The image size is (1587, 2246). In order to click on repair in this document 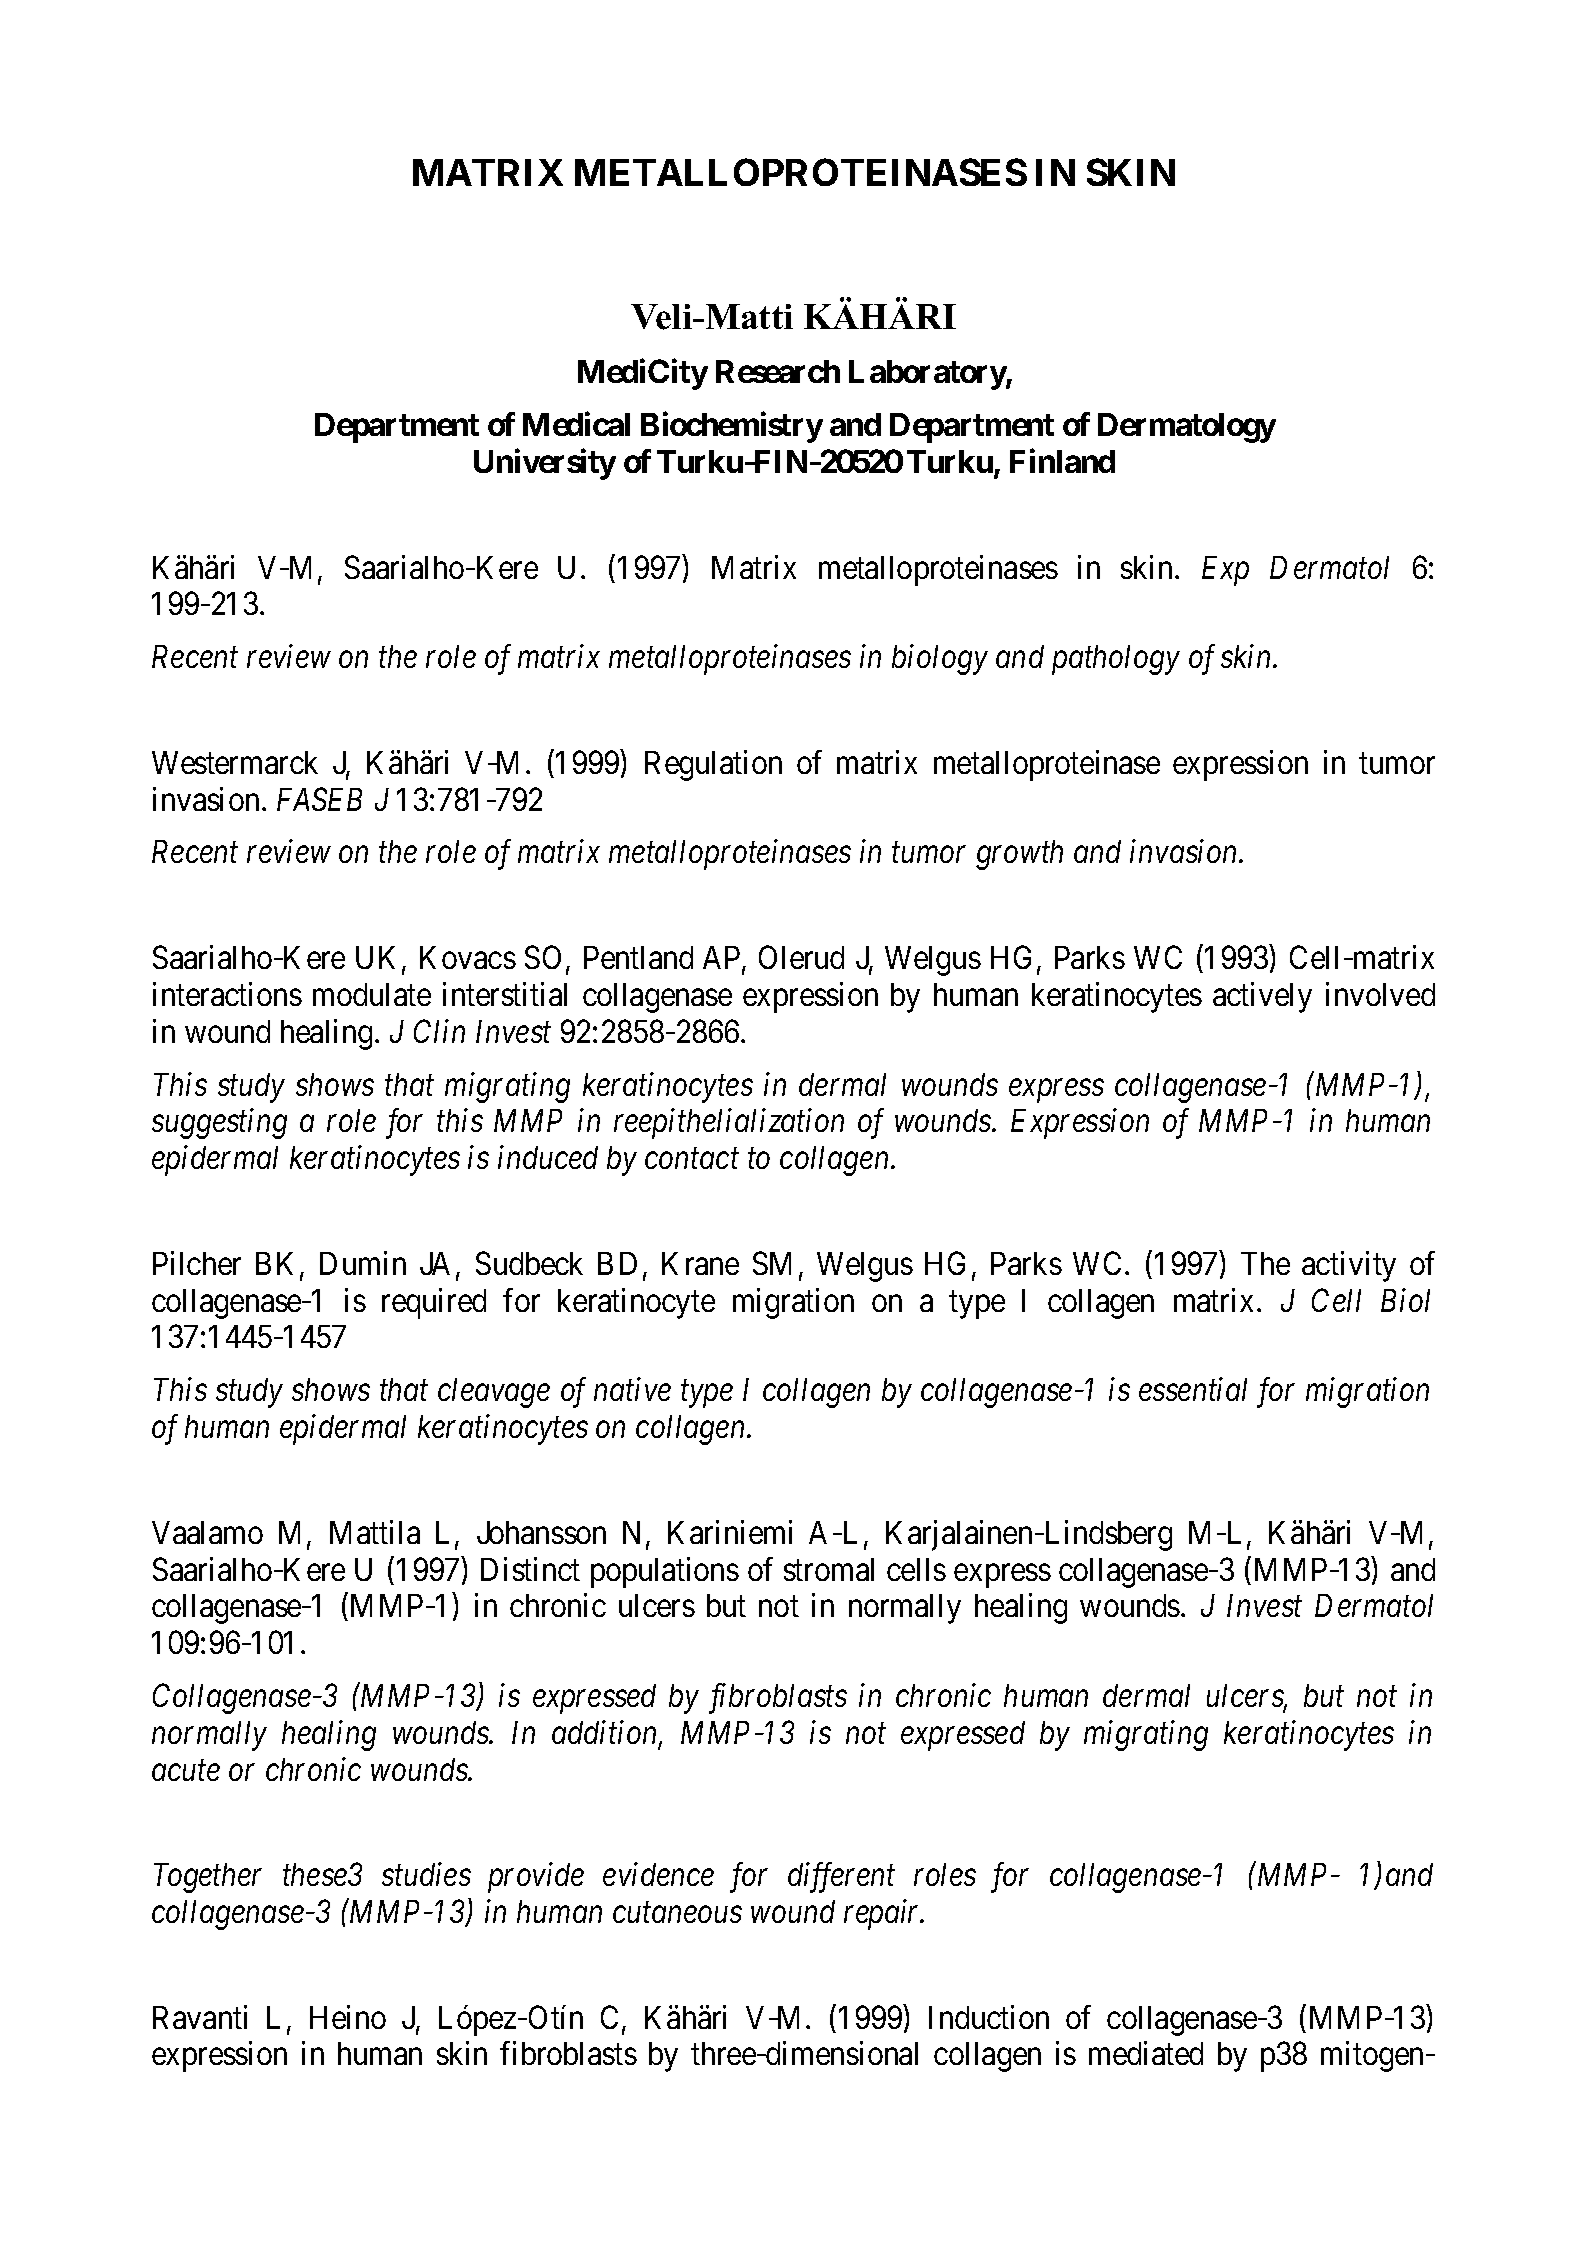, I will do `click(883, 1915)`.
